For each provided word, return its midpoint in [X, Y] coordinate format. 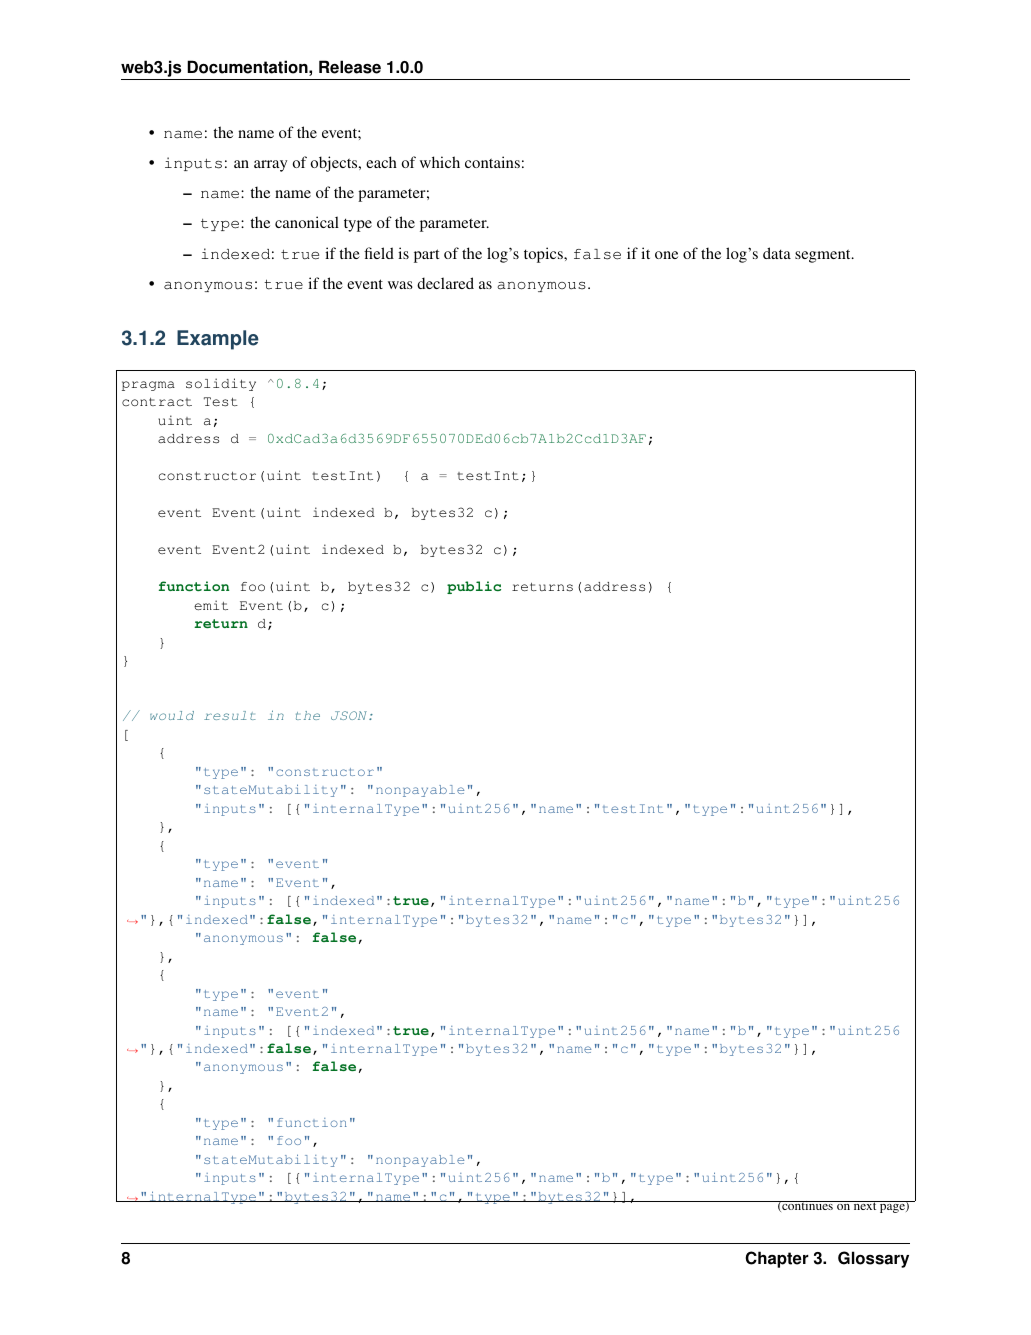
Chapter [777, 1259]
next [865, 1205]
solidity [221, 384]
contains [492, 162]
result [230, 715]
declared [445, 283]
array [270, 166]
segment [824, 256]
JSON [350, 715]
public [474, 587]
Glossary [873, 1259]
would [172, 715]
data [777, 253]
